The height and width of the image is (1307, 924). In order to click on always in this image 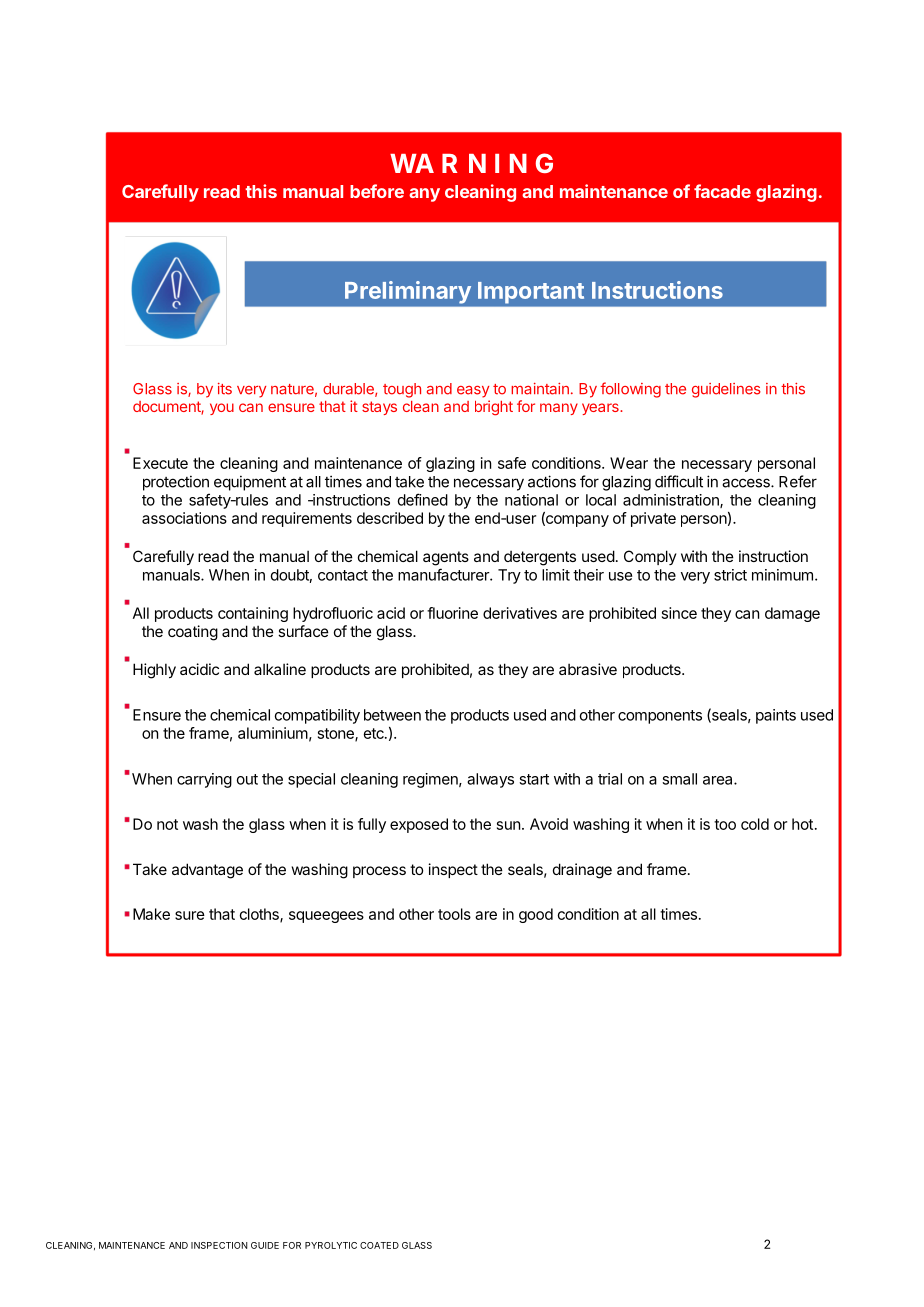, I will do `click(490, 780)`.
